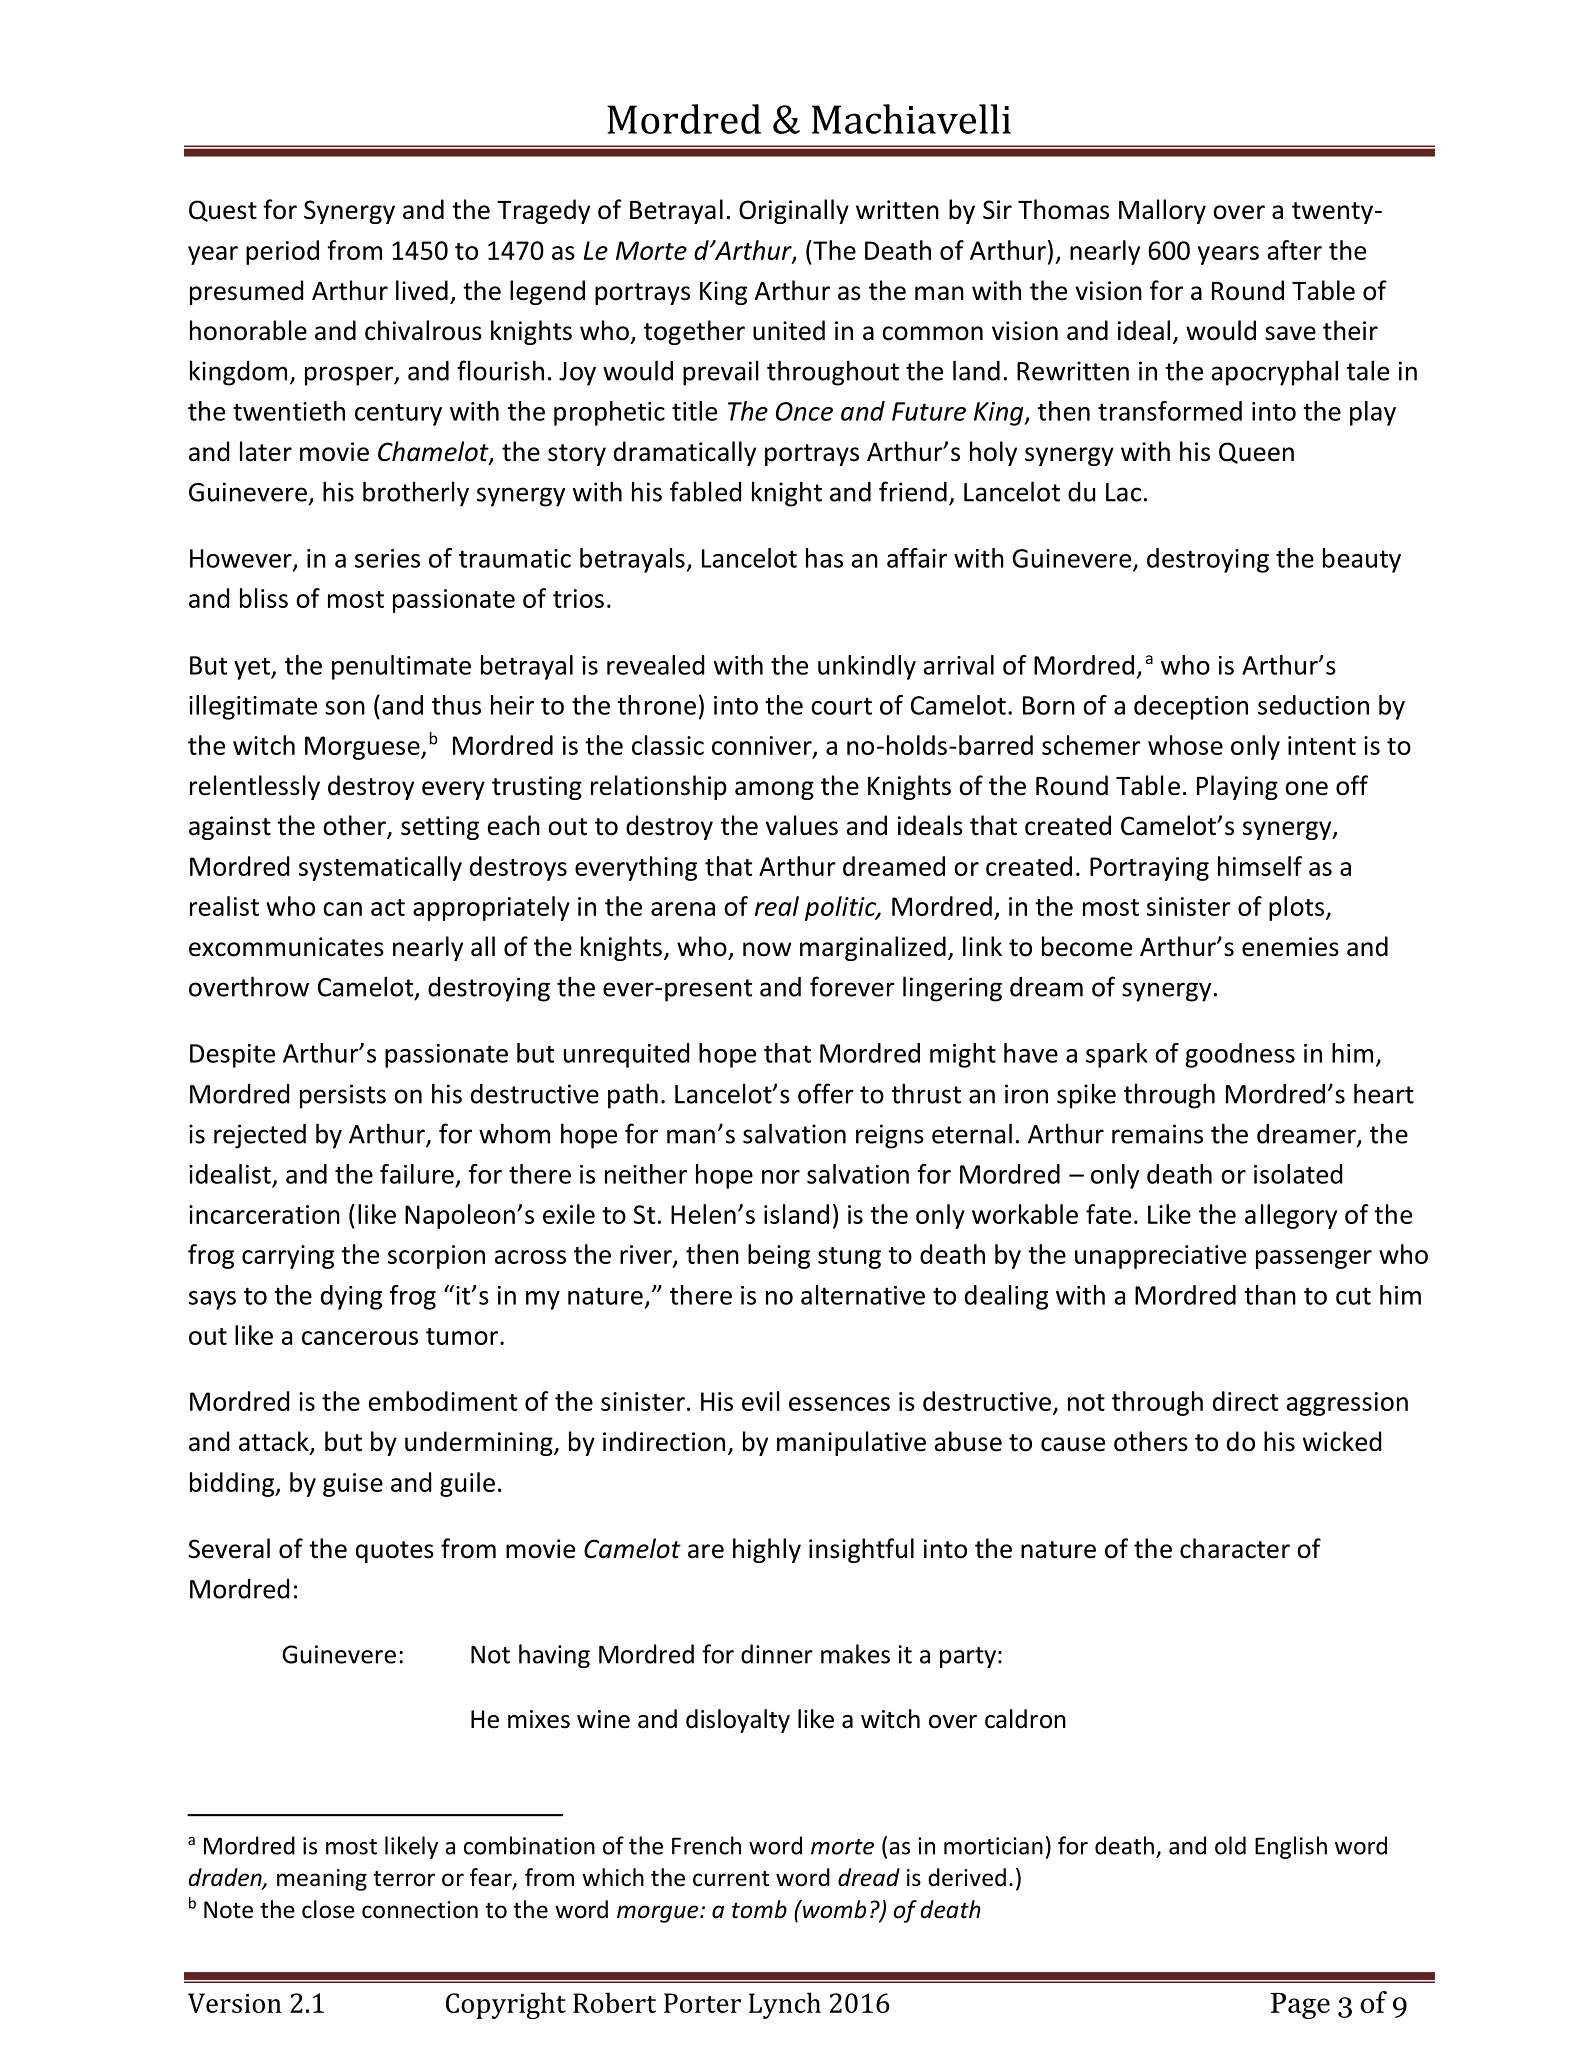 Image resolution: width=1595 pixels, height=2065 pixels. I want to click on Page, so click(1300, 2006).
